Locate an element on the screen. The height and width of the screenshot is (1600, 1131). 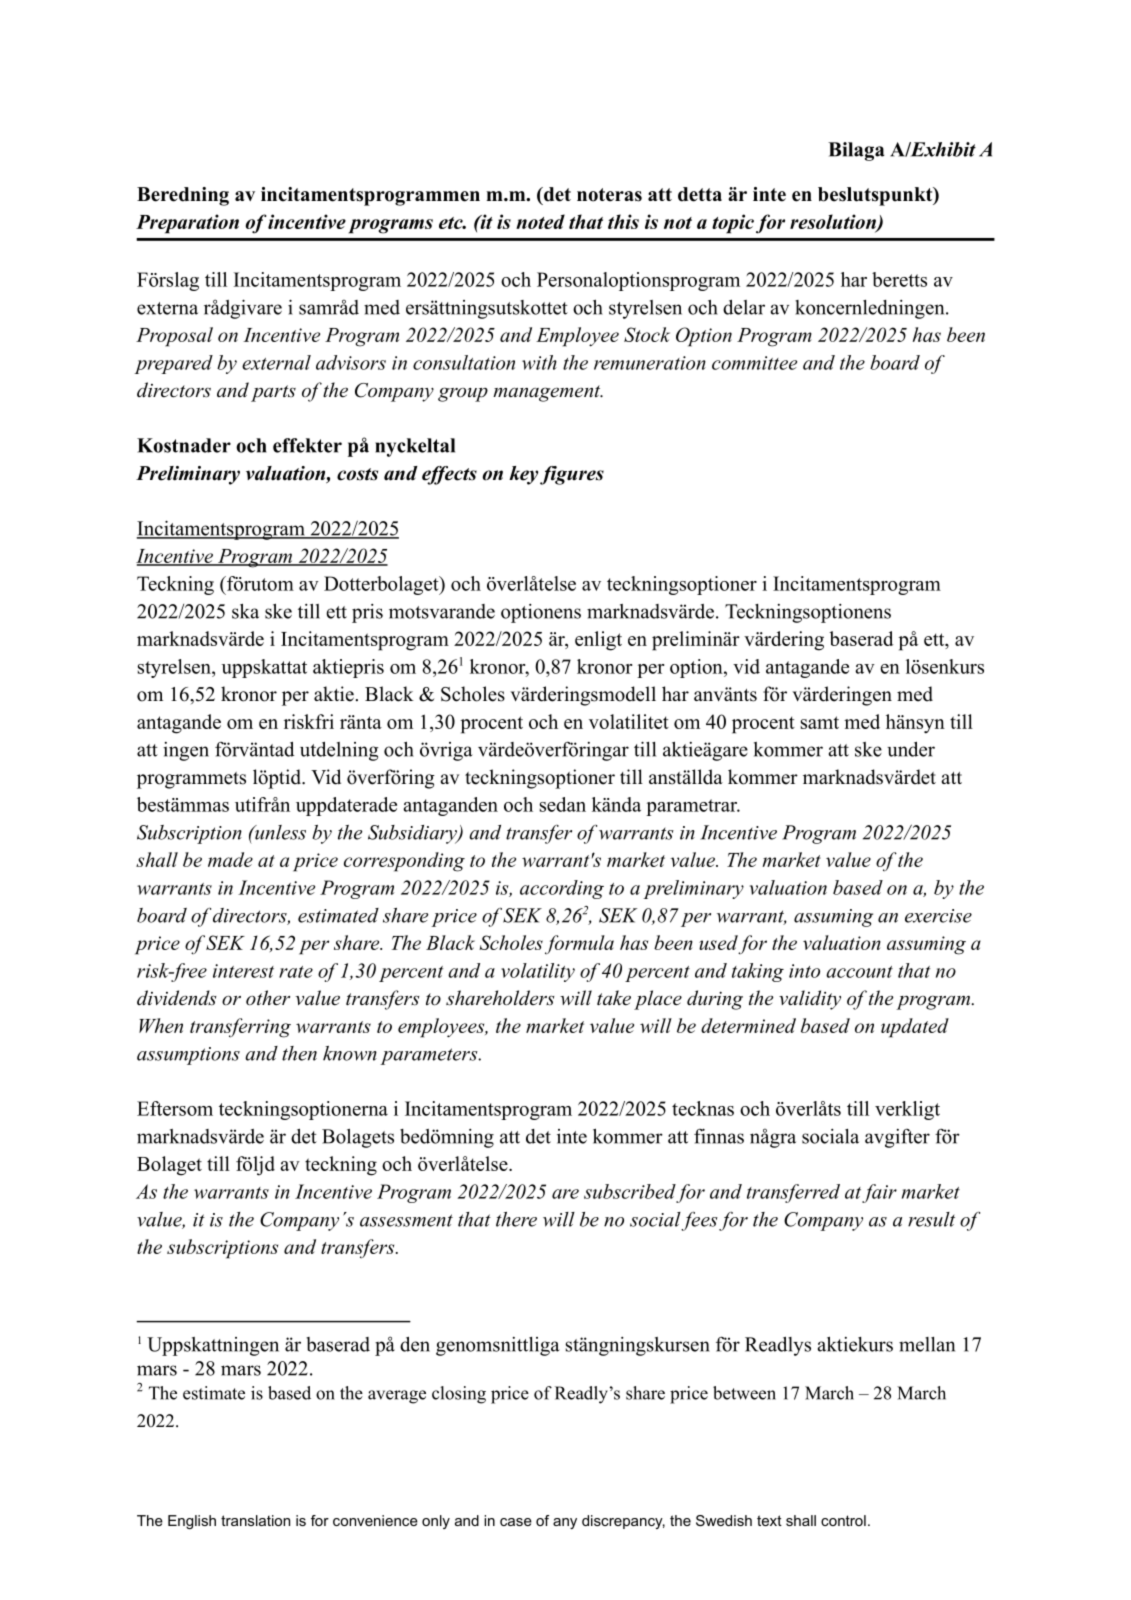
then is located at coordinates (299, 1053).
